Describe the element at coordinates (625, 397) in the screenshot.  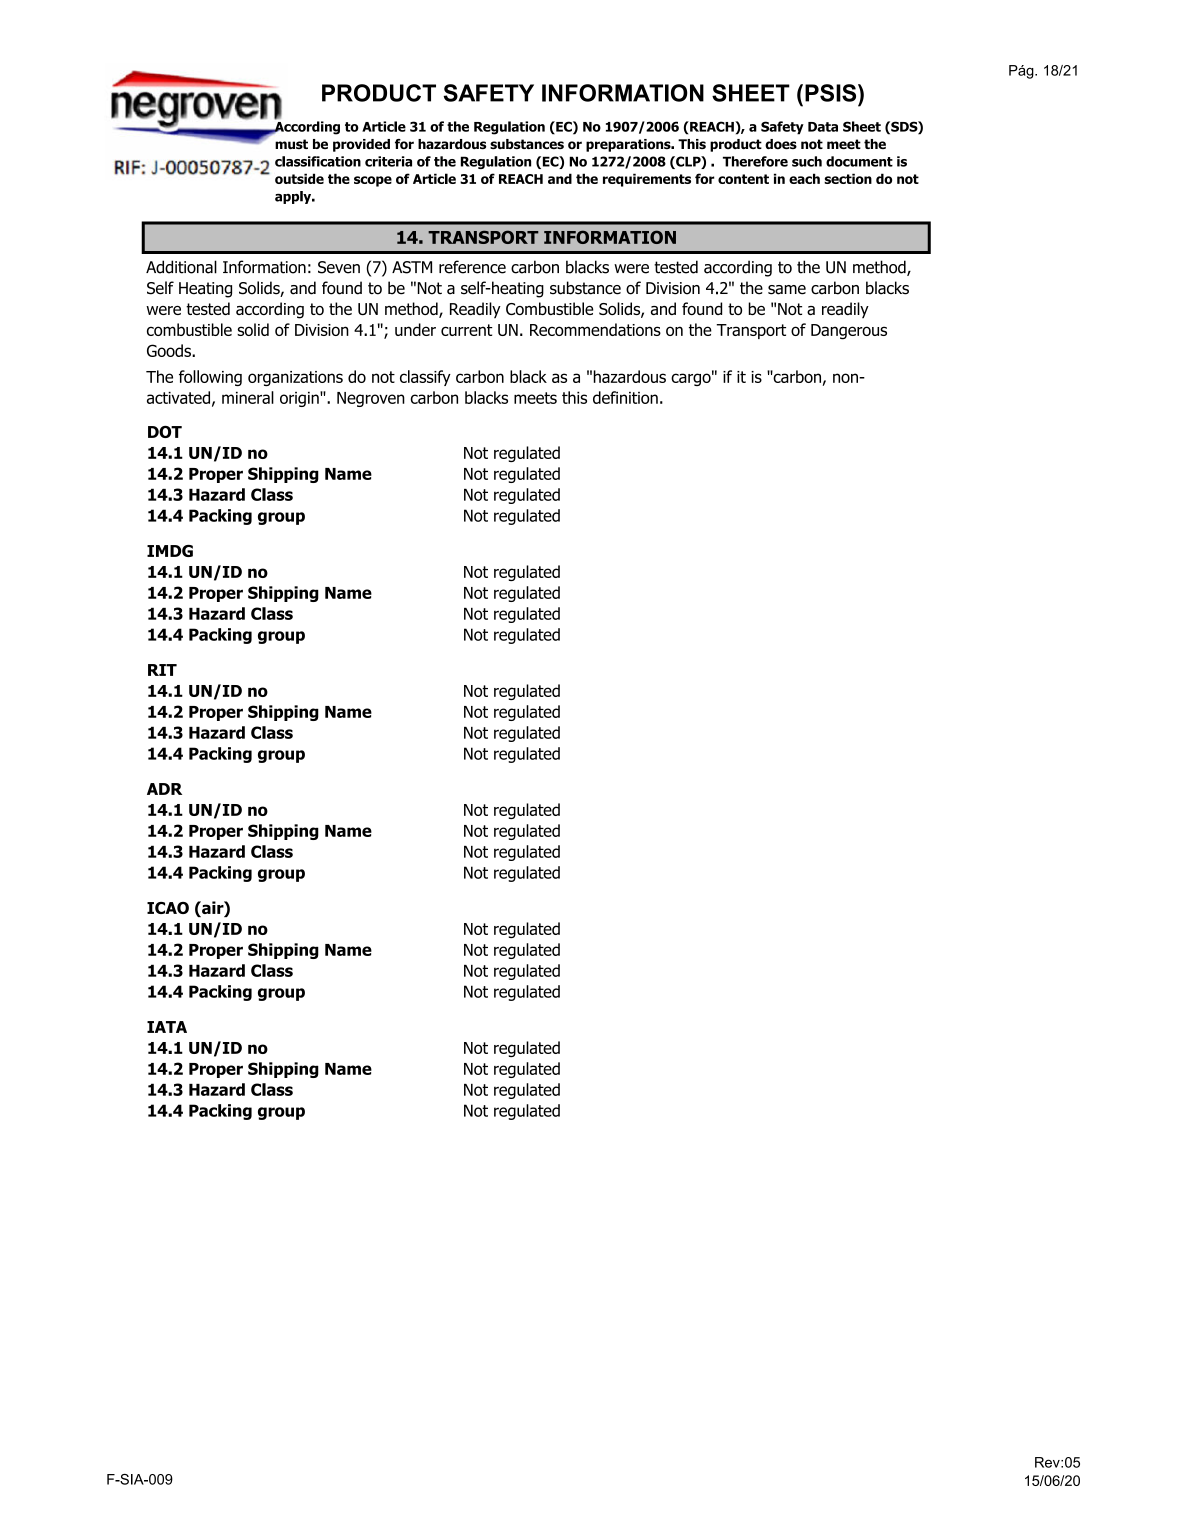
I see `definition` at that location.
